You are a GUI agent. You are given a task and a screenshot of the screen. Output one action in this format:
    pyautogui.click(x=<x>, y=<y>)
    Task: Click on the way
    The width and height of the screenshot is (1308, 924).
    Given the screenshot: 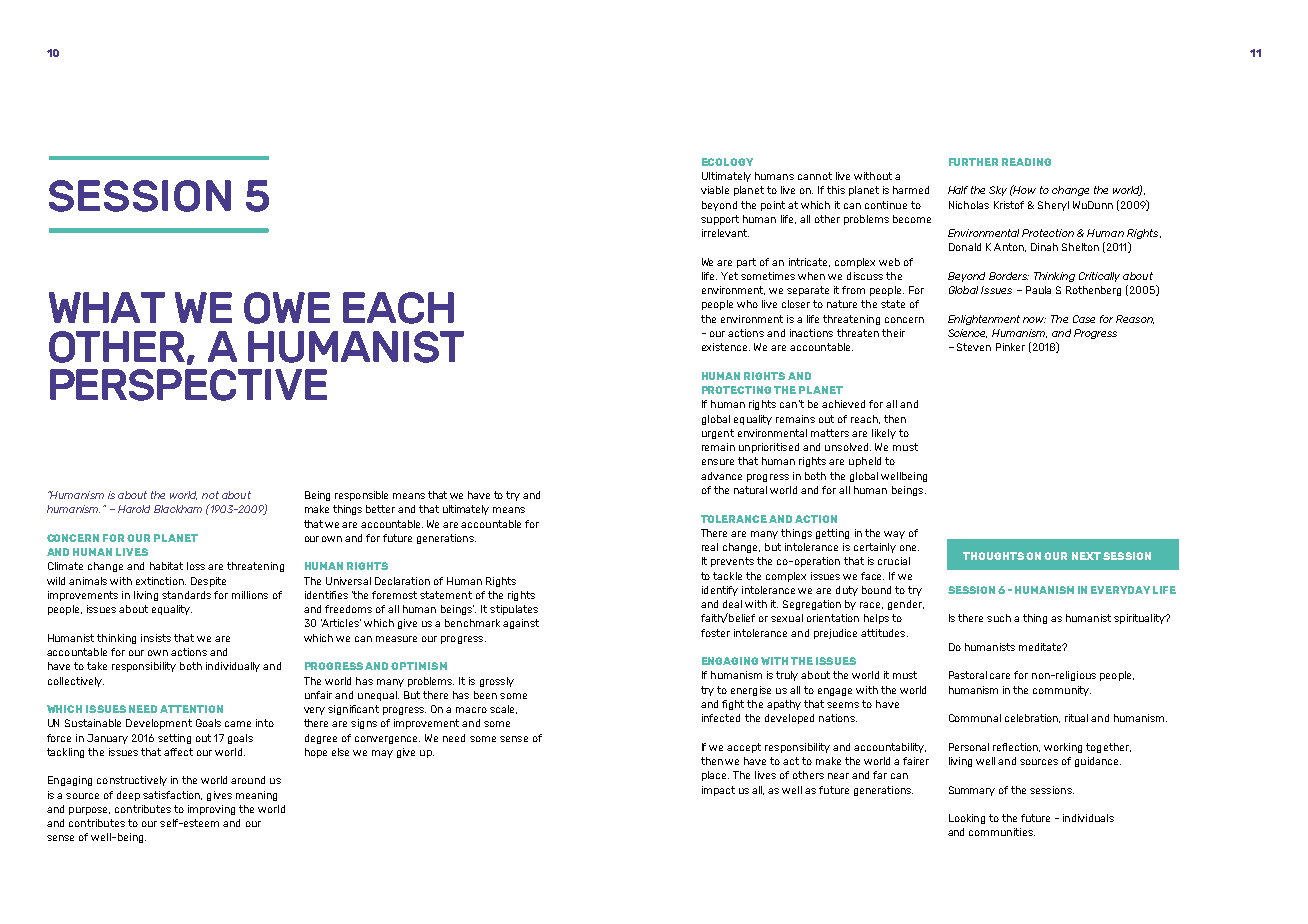 What is the action you would take?
    pyautogui.click(x=894, y=535)
